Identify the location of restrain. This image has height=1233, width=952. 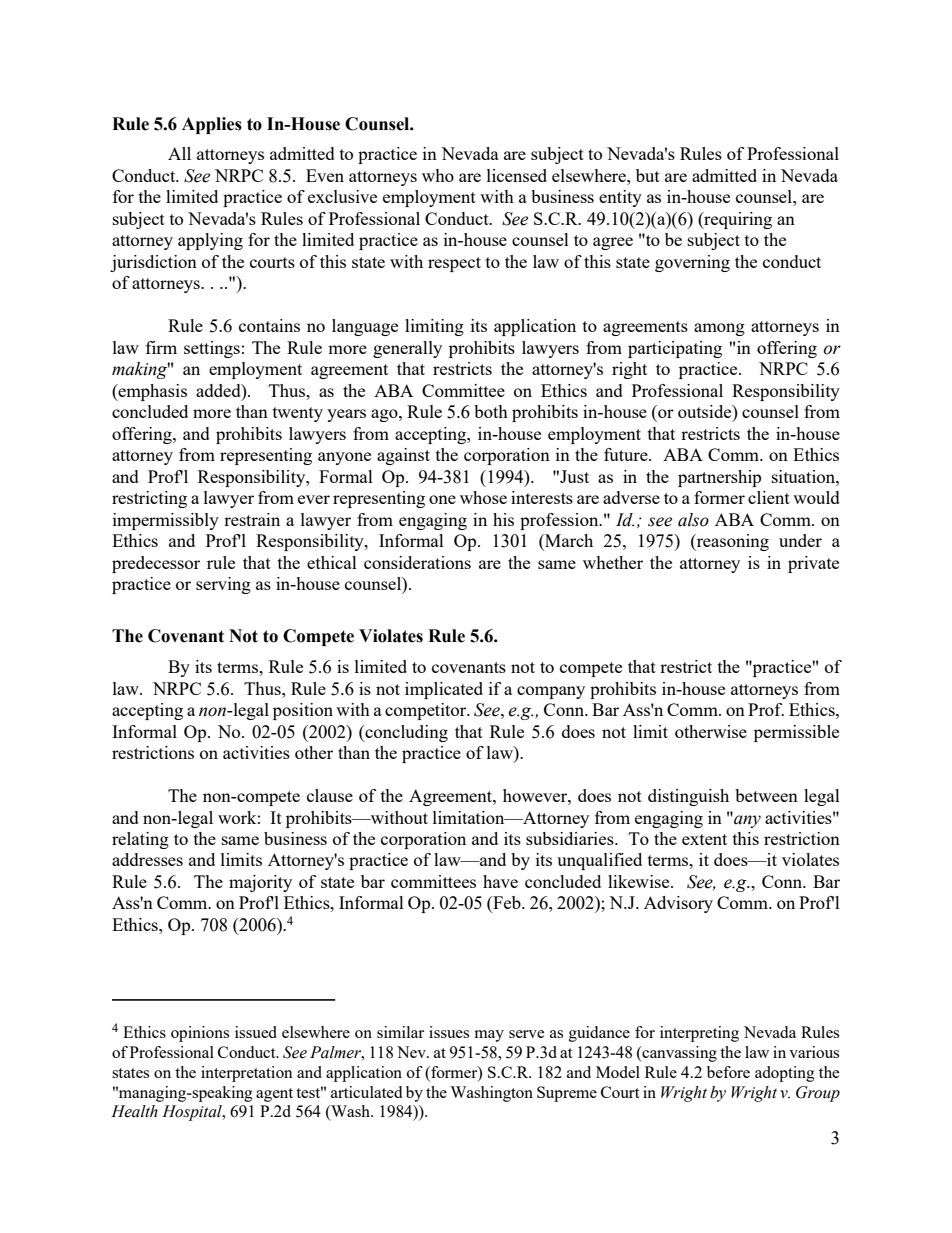
(252, 519).
